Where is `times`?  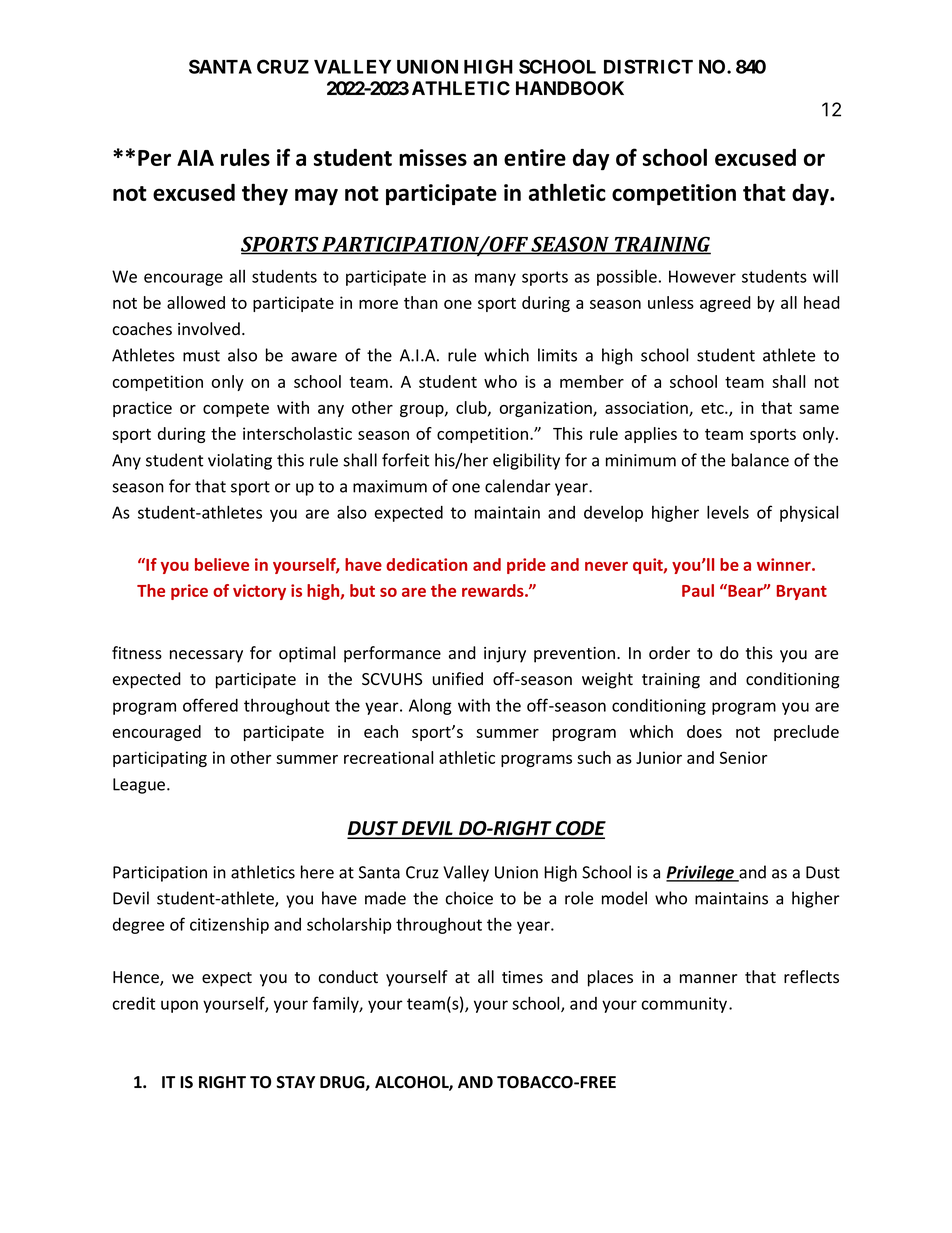
times is located at coordinates (522, 977).
